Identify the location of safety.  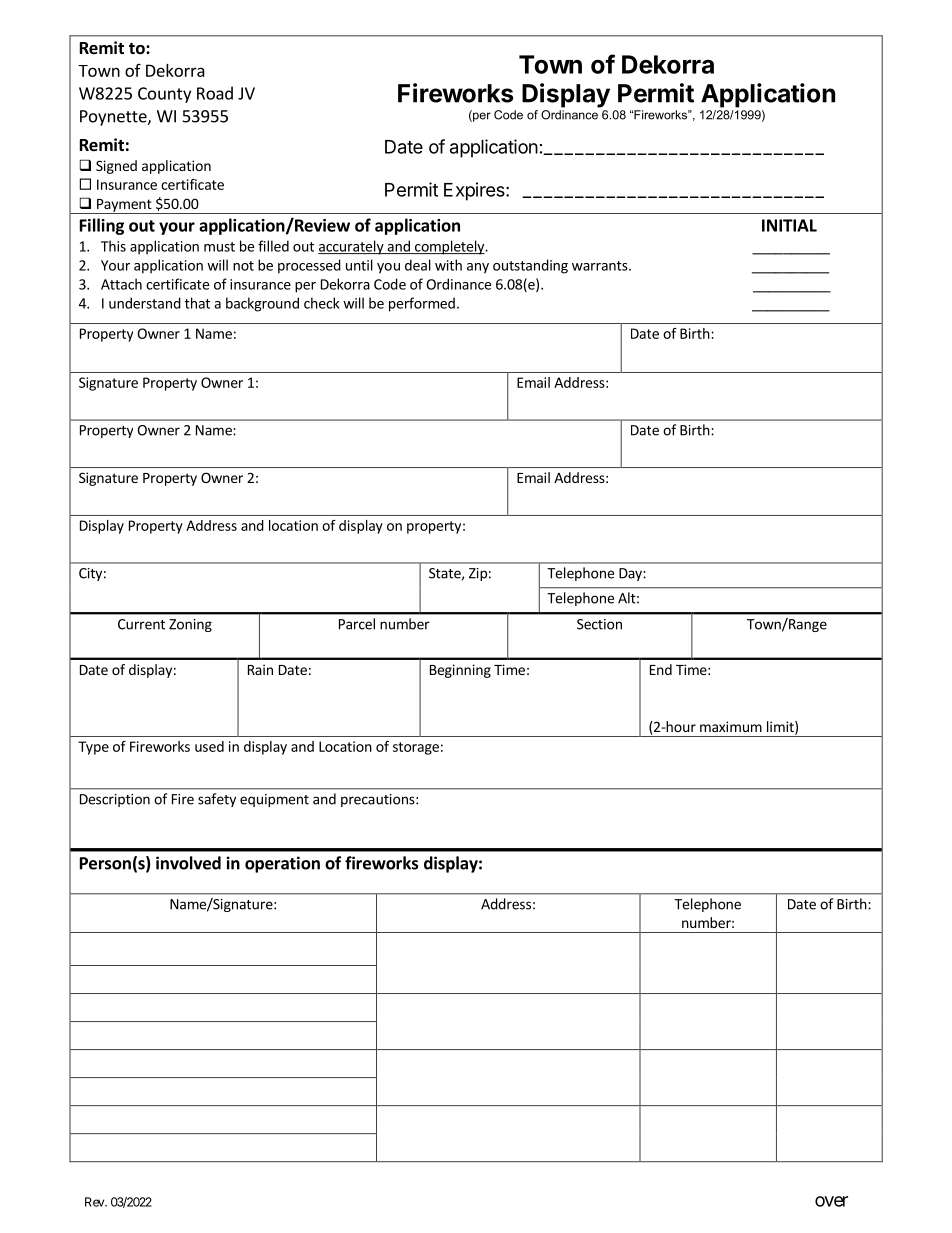
(217, 800).
